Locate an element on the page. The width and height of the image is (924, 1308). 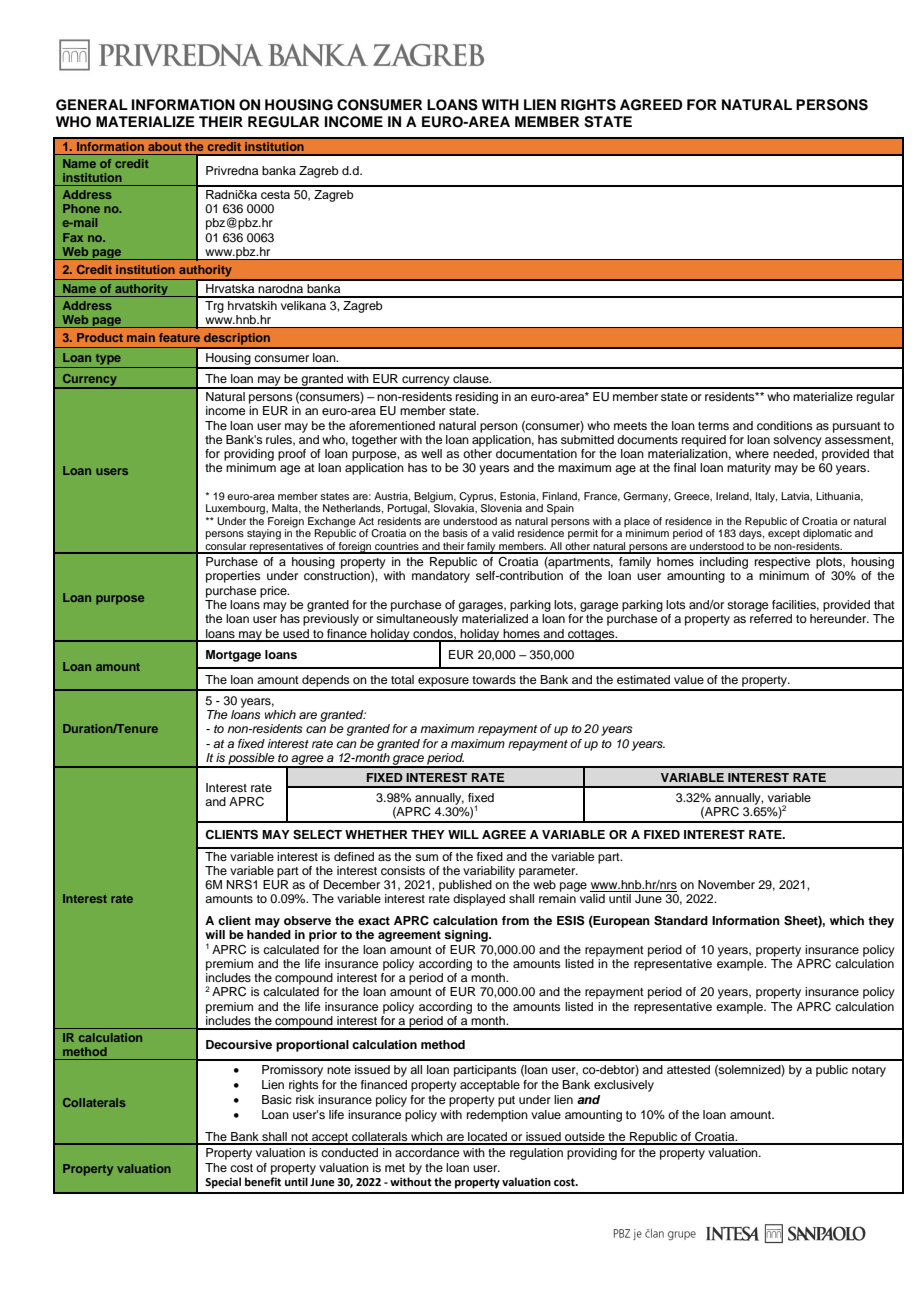
conditions is located at coordinates (785, 425).
